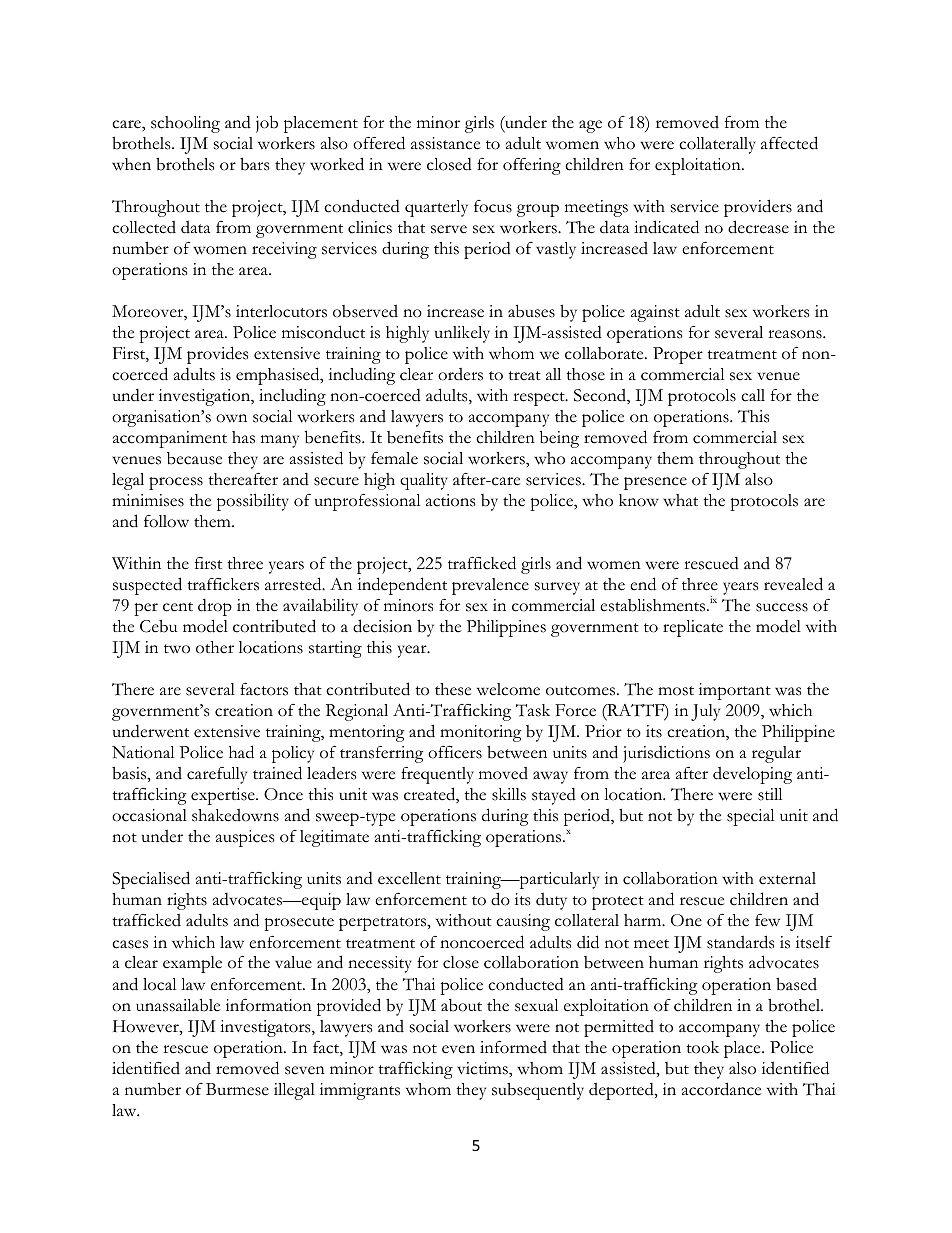 This screenshot has width=952, height=1233. What do you see at coordinates (194, 458) in the screenshot?
I see `because` at bounding box center [194, 458].
